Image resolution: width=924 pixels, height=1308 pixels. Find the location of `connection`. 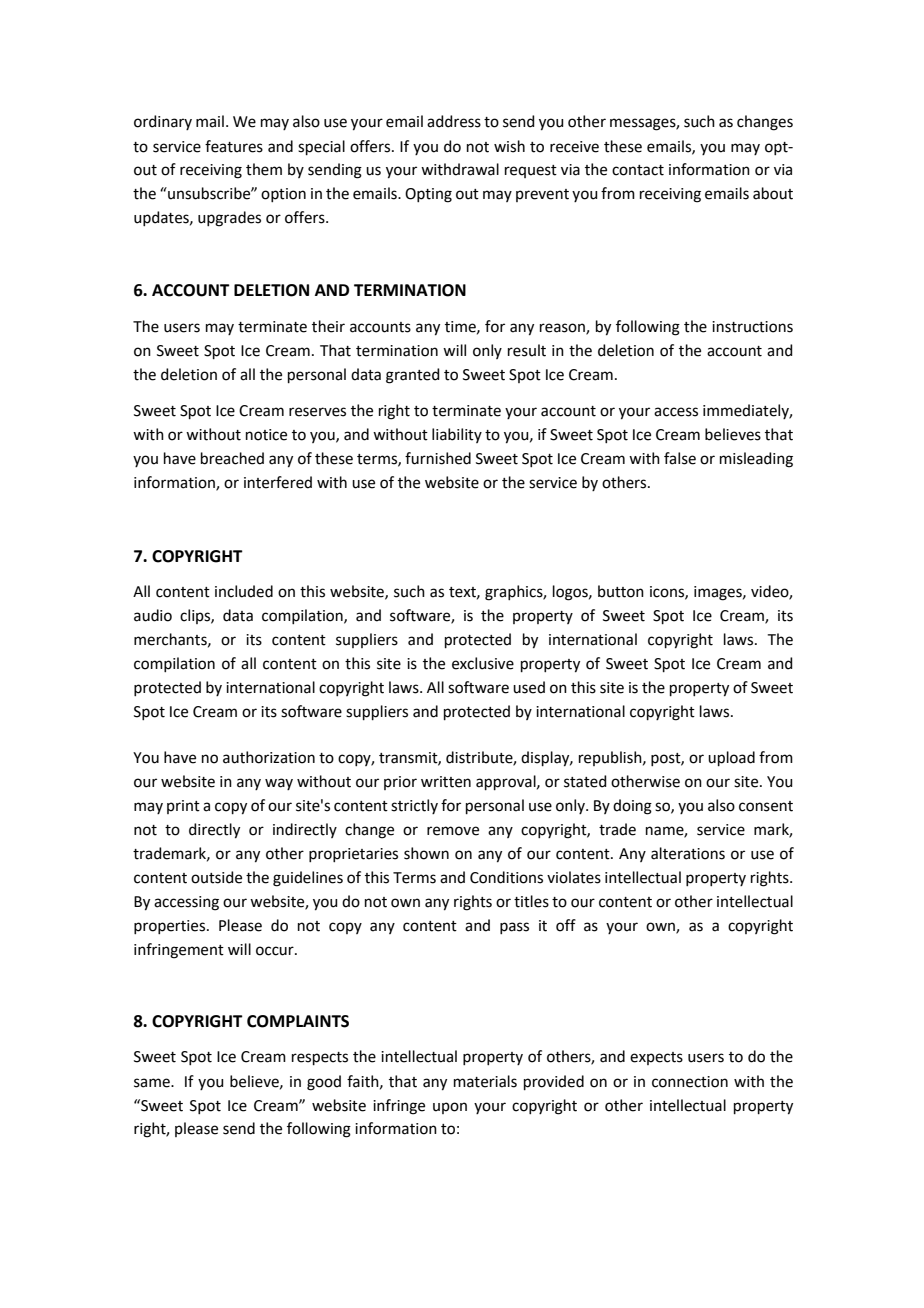

connection is located at coordinates (690, 1082).
